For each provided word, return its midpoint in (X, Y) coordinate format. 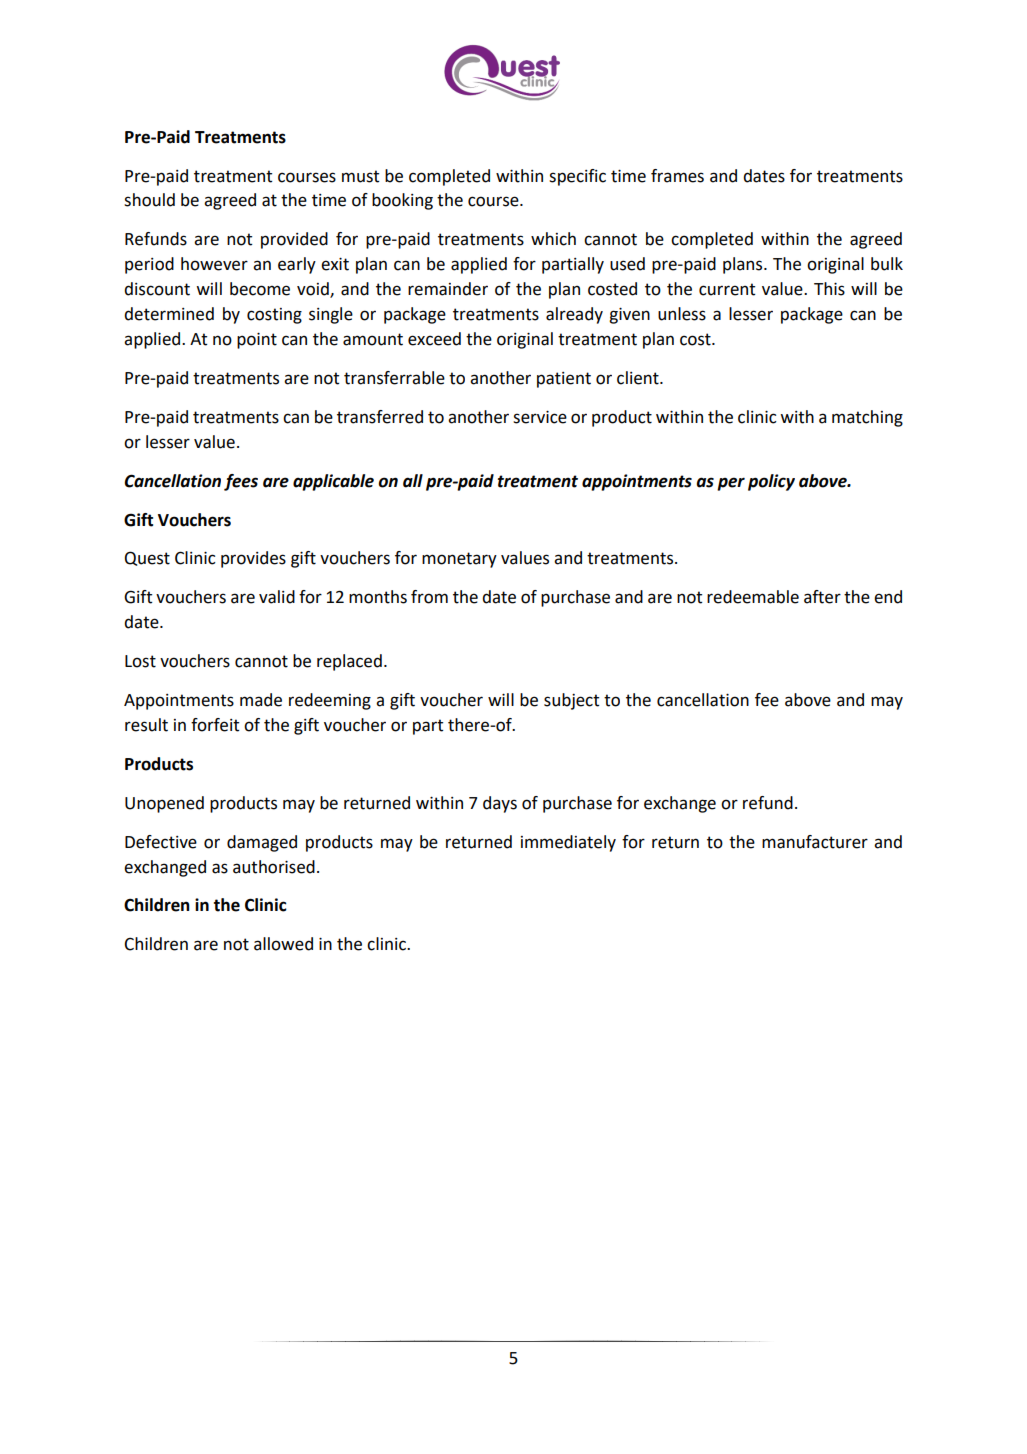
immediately (568, 843)
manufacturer (815, 842)
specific (577, 177)
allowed (283, 944)
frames (677, 176)
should (149, 200)
